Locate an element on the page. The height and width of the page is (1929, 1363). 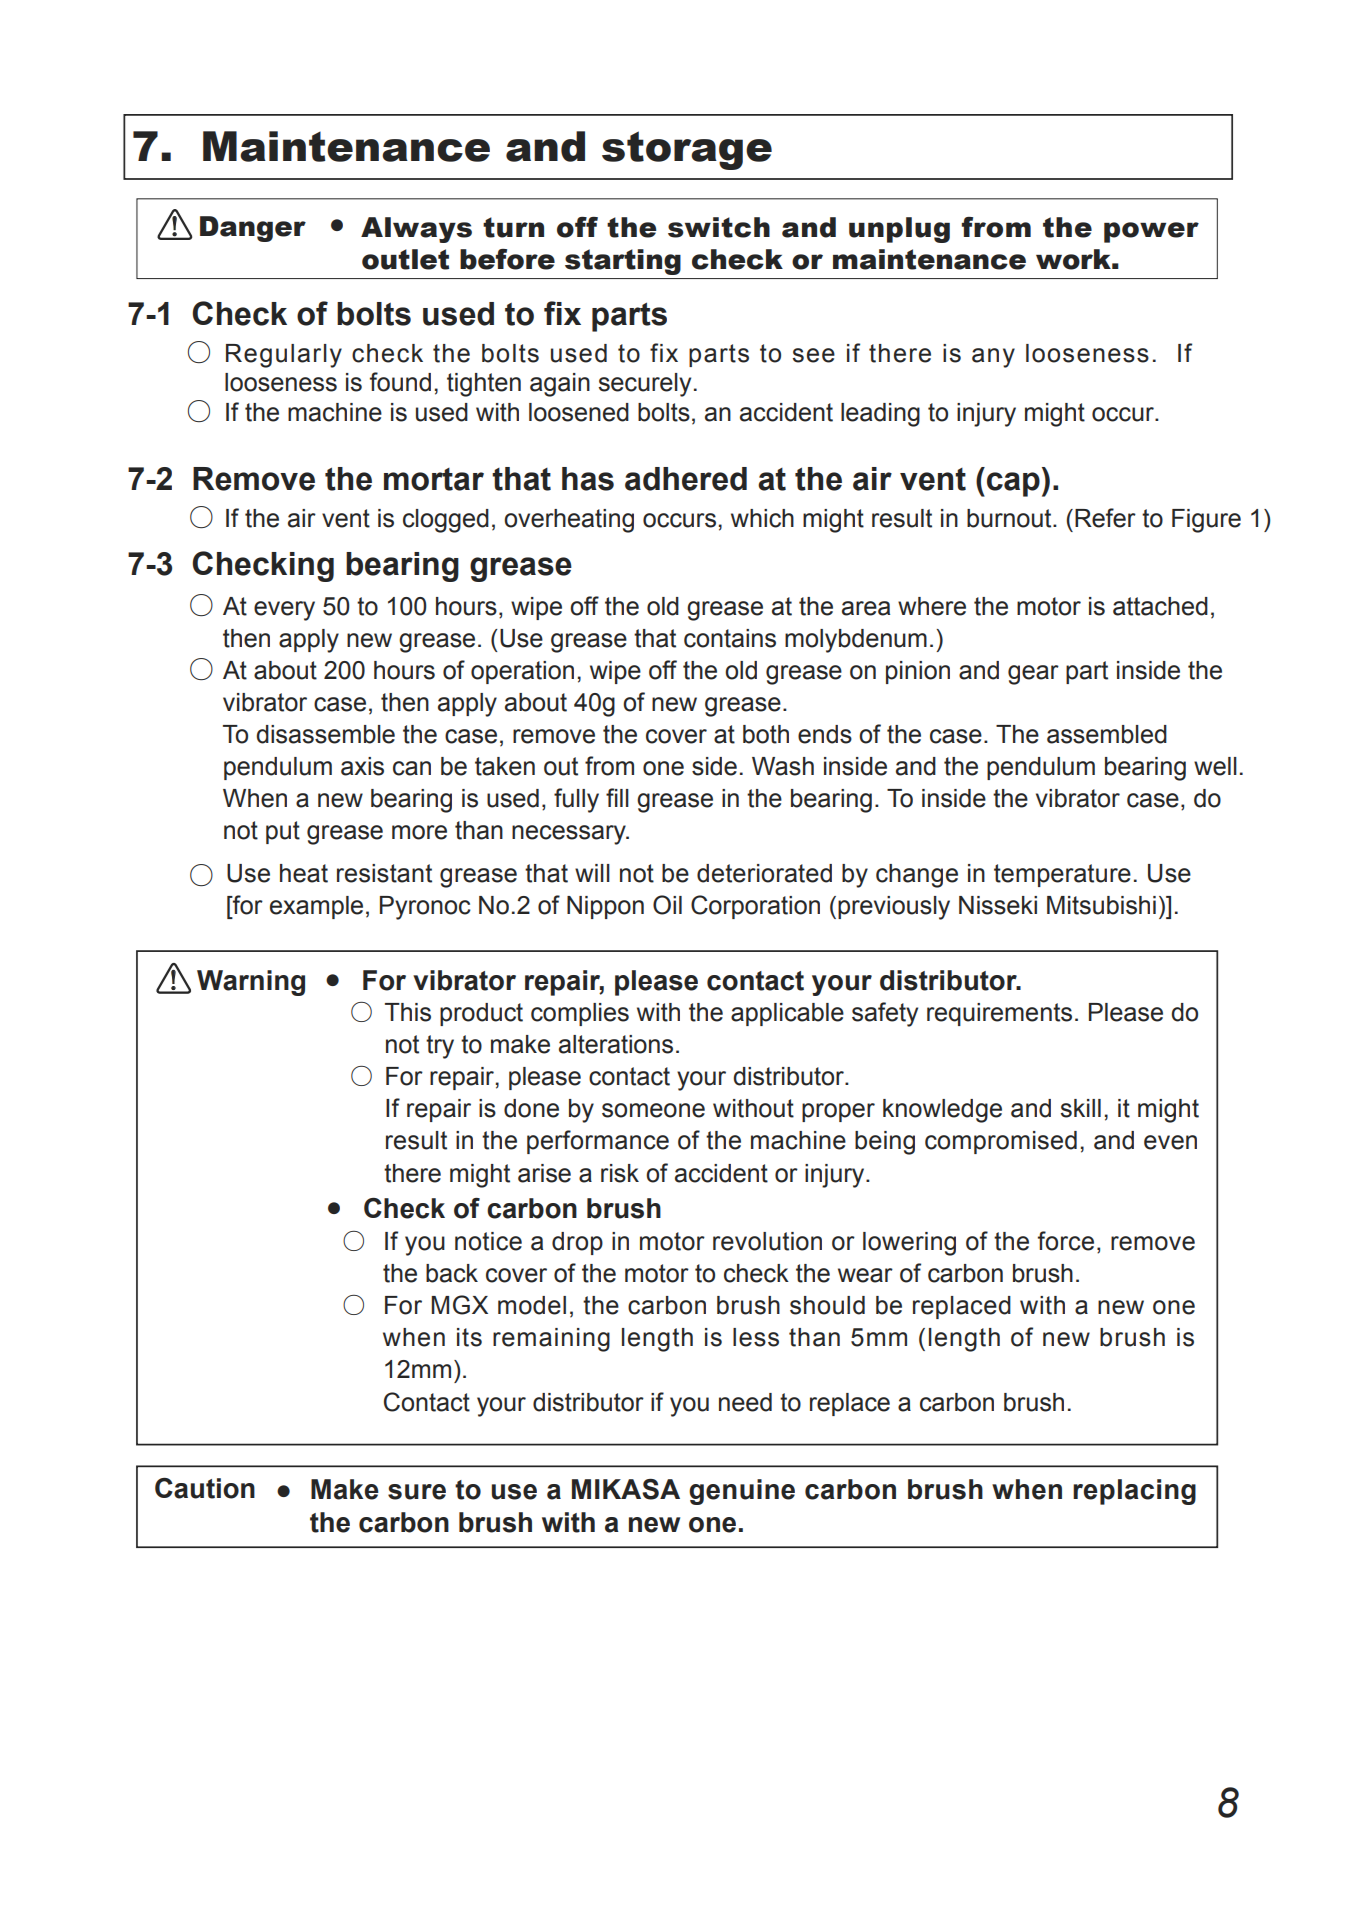
attached is located at coordinates (1160, 606).
